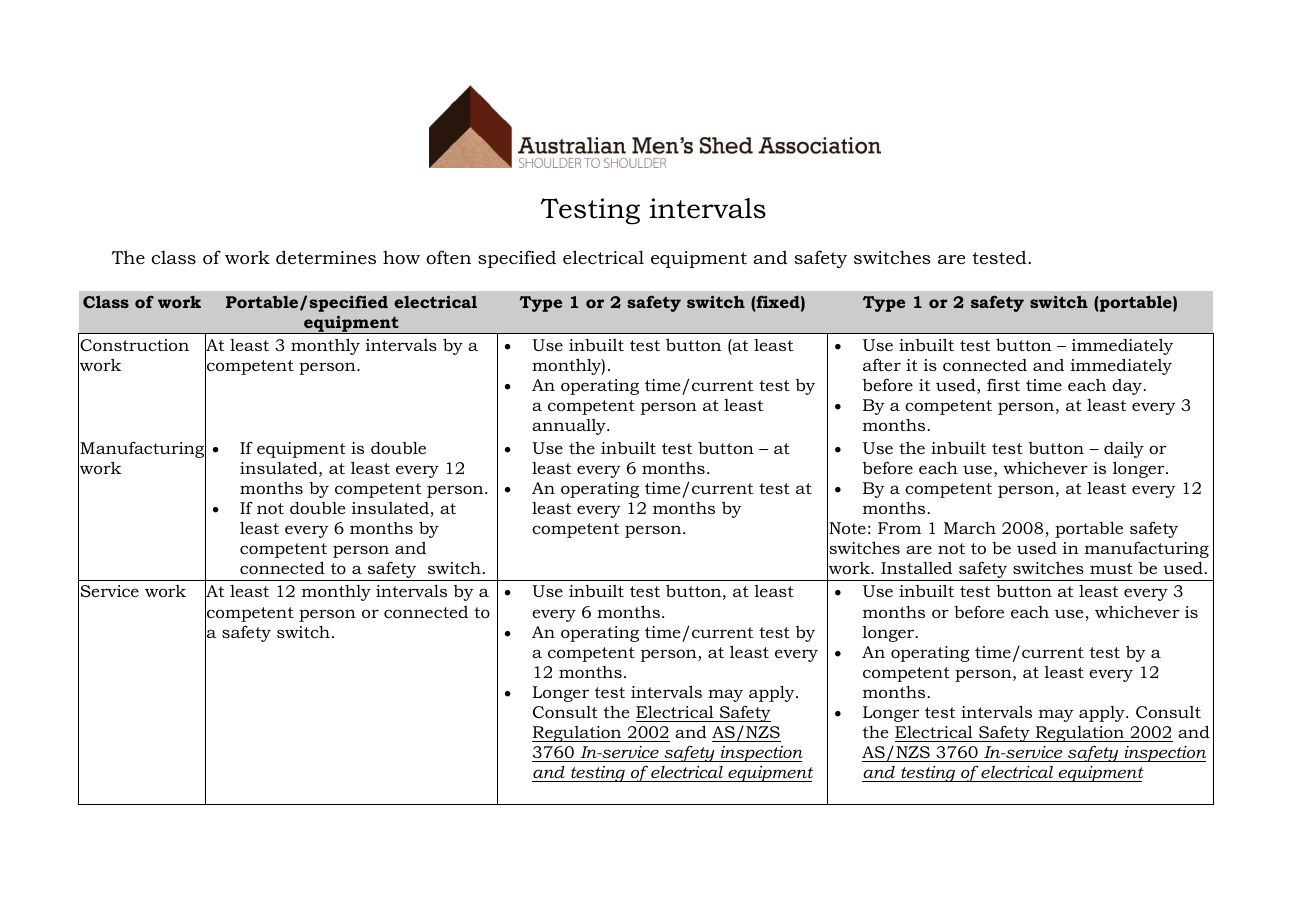 The width and height of the screenshot is (1308, 924). What do you see at coordinates (1003, 384) in the screenshot?
I see `first` at bounding box center [1003, 384].
